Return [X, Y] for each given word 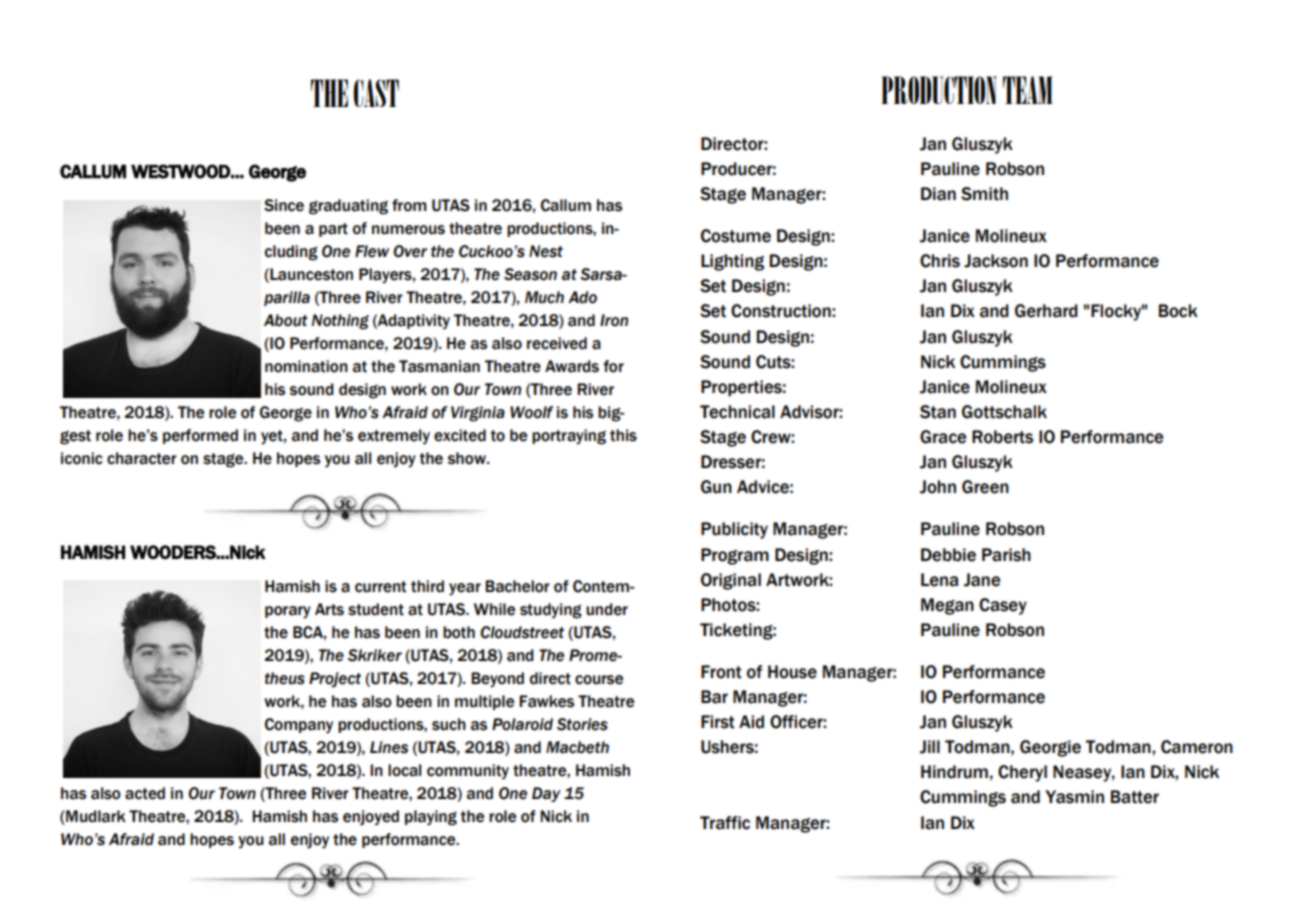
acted [145, 793]
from [409, 205]
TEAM [1028, 90]
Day [546, 794]
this [623, 435]
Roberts [1002, 437]
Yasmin [1074, 797]
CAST [376, 93]
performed [200, 436]
